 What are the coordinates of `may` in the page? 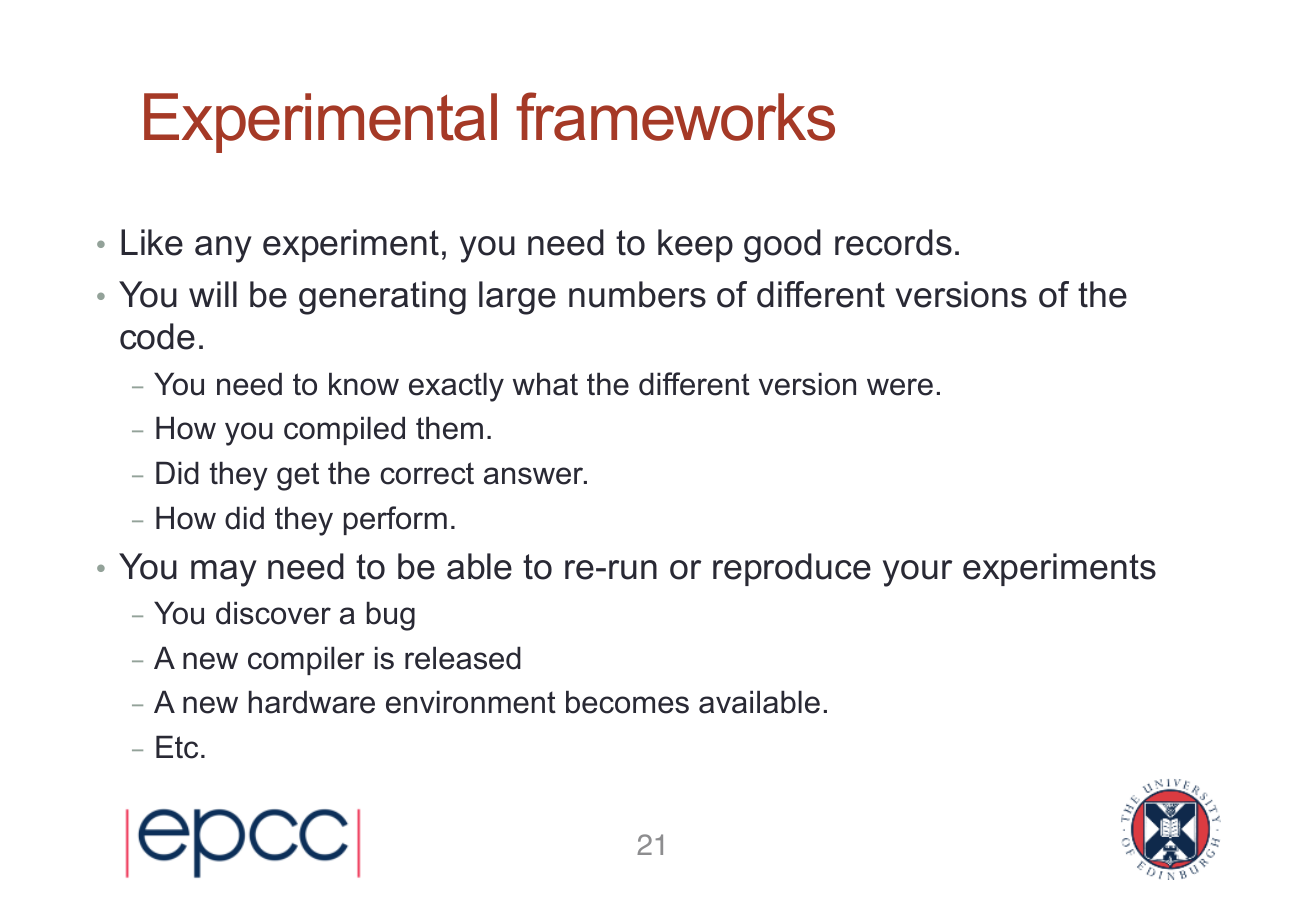 It's located at (224, 573).
